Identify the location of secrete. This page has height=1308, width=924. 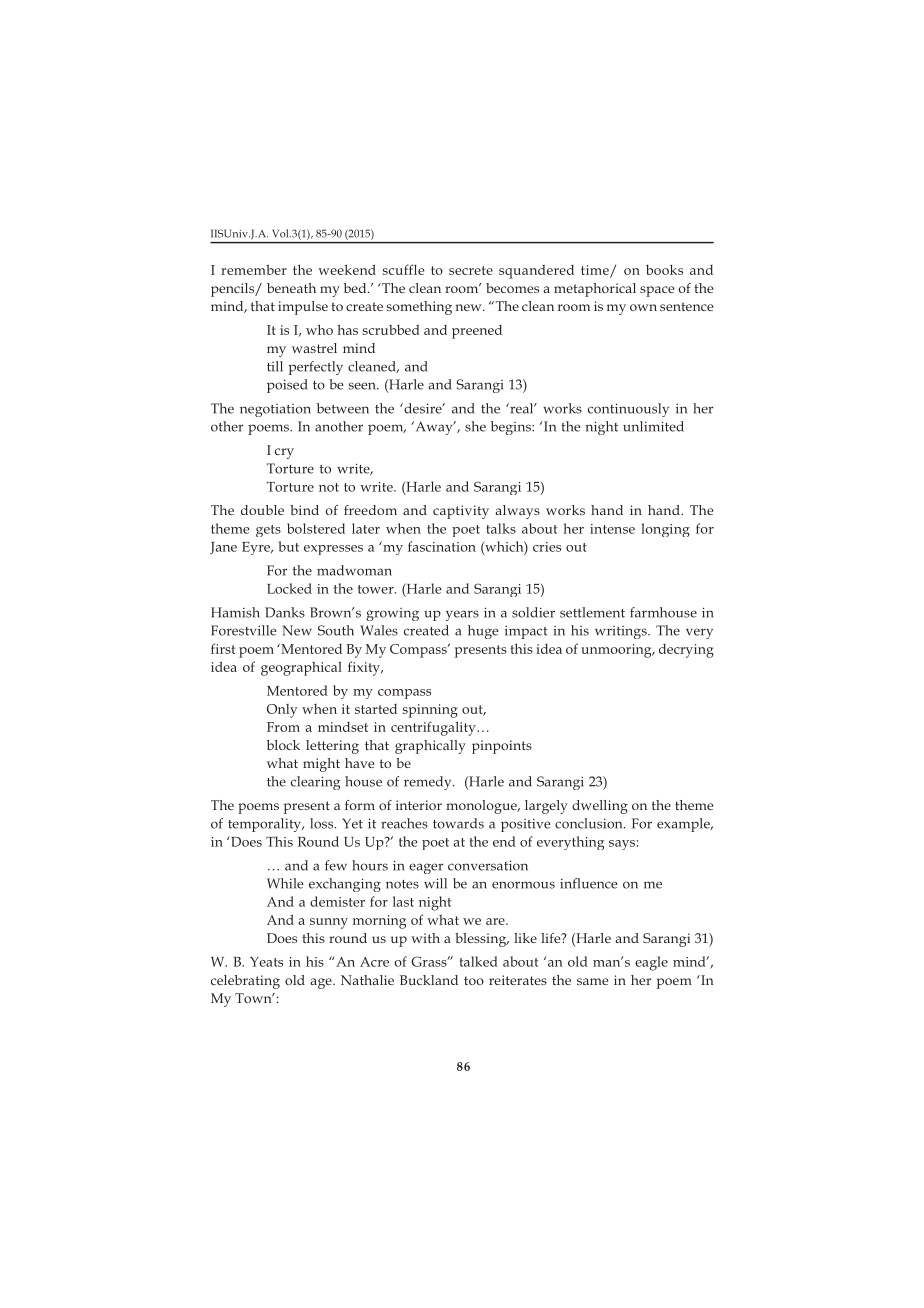
(471, 270).
